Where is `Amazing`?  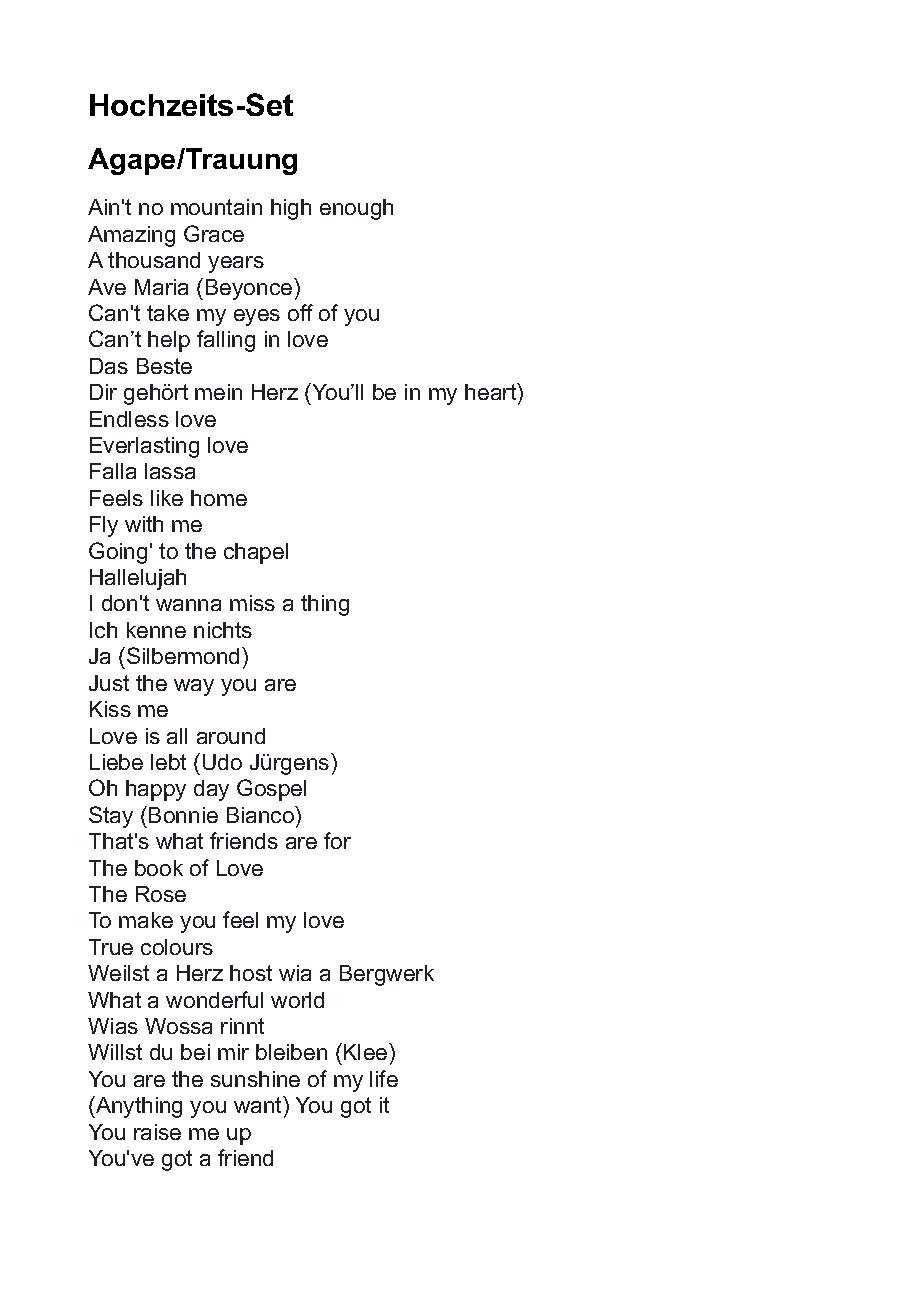 Amazing is located at coordinates (131, 236).
